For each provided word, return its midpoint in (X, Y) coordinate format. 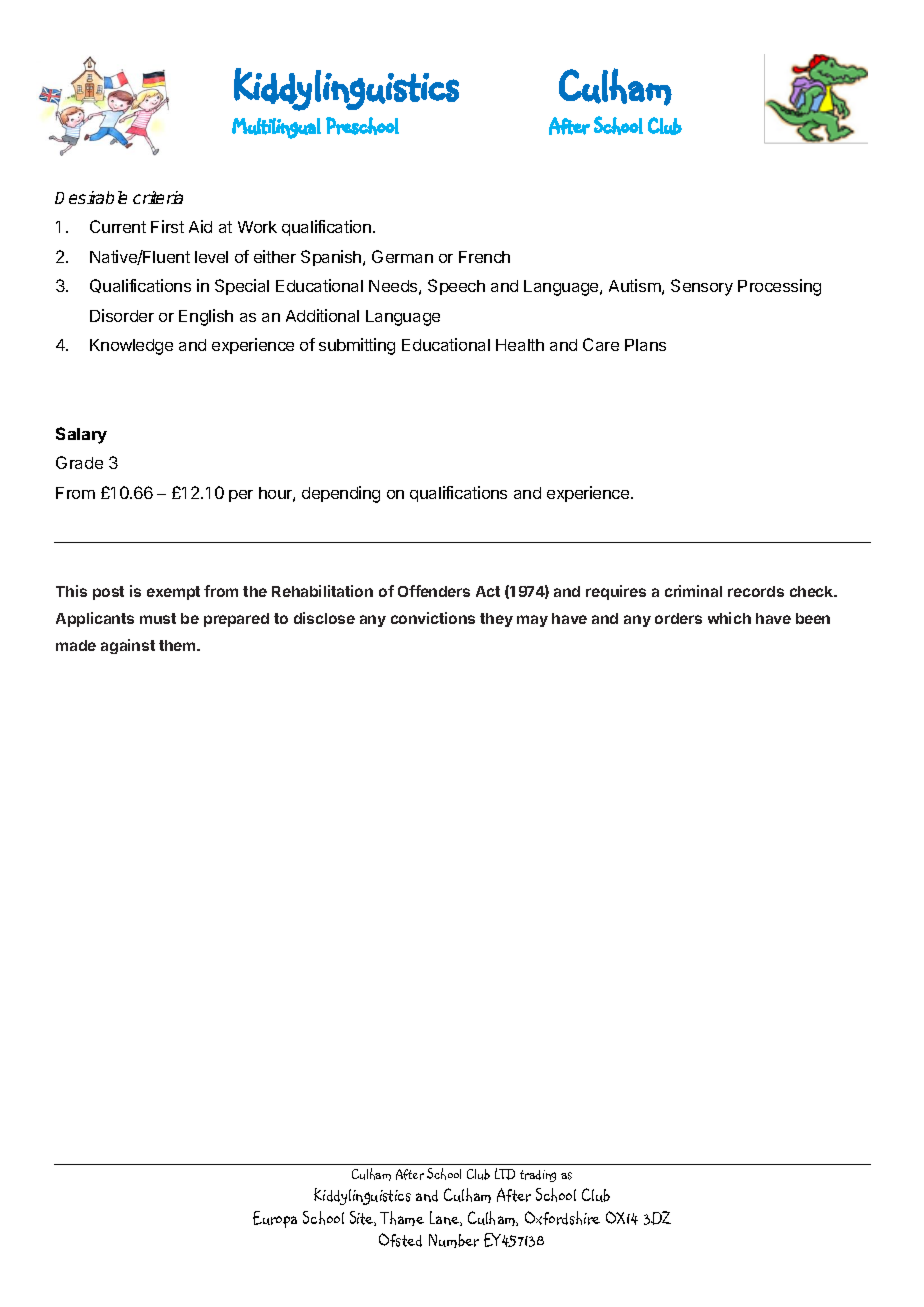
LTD (505, 1174)
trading (538, 1176)
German (402, 256)
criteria (158, 197)
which (729, 618)
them (178, 645)
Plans (645, 345)
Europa (275, 1219)
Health (520, 345)
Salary (81, 435)
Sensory (702, 287)
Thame (402, 1218)
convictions (433, 618)
